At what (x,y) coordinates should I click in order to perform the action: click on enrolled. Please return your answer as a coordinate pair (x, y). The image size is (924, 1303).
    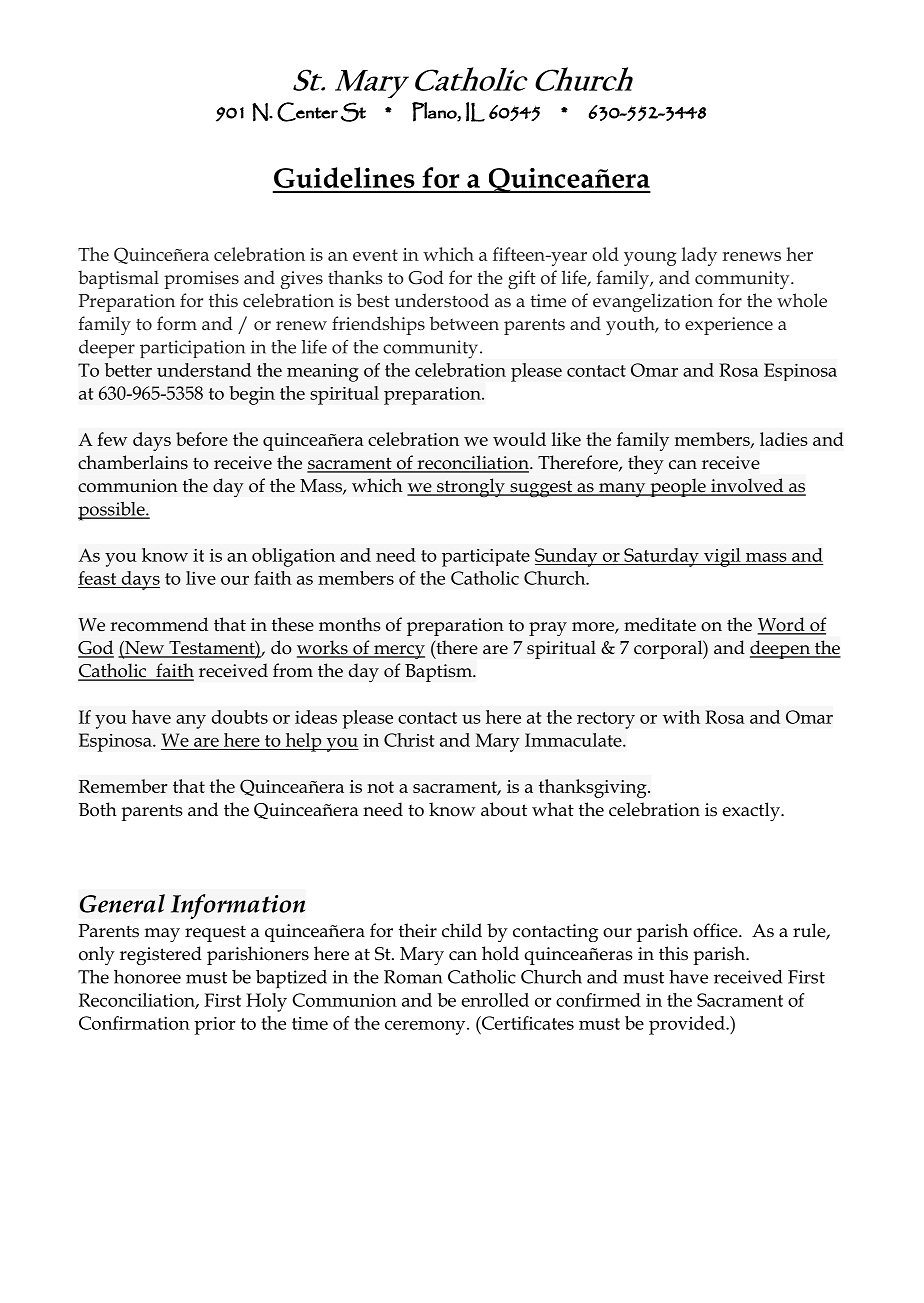
    Looking at the image, I should click on (495, 1000).
